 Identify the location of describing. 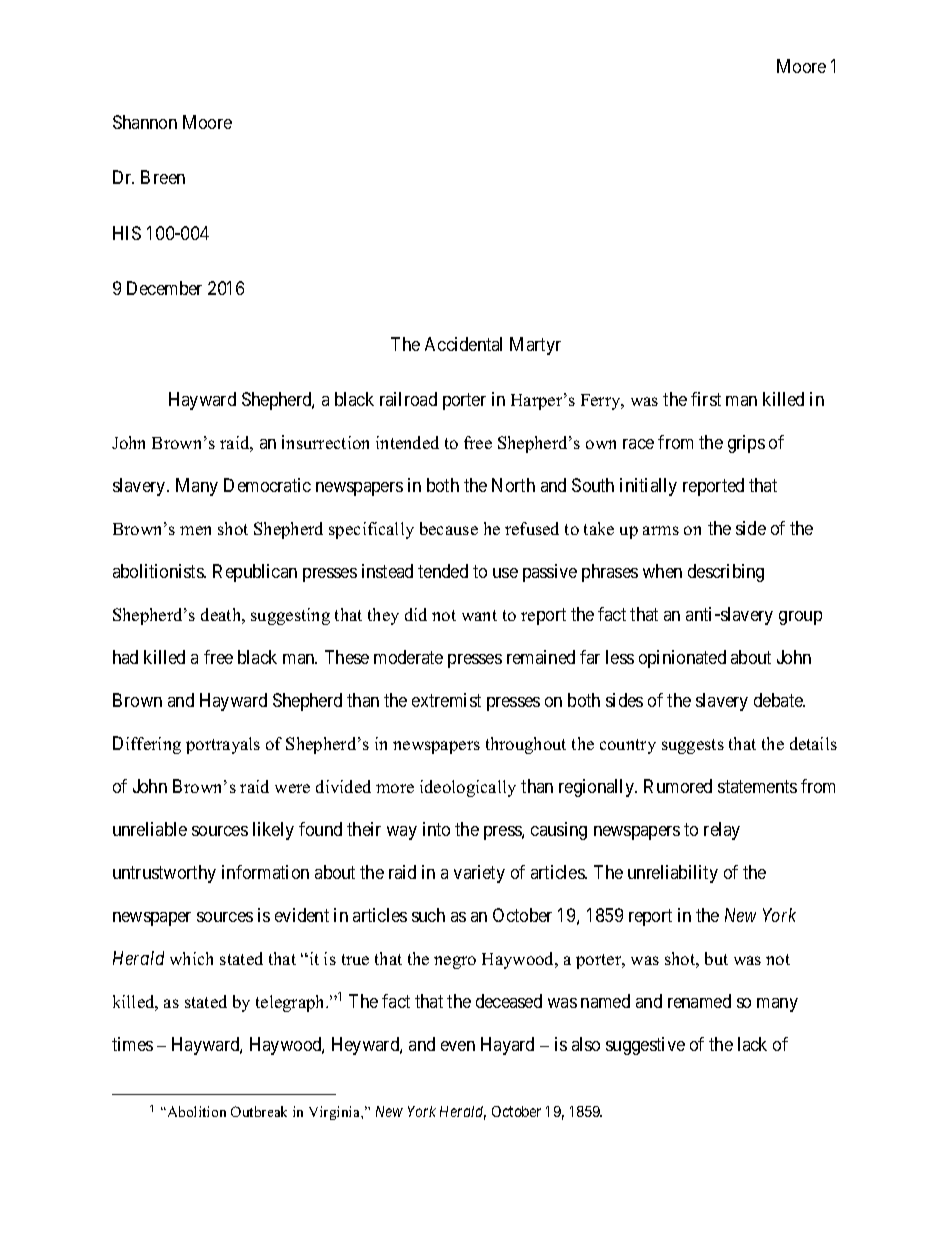
(726, 573).
